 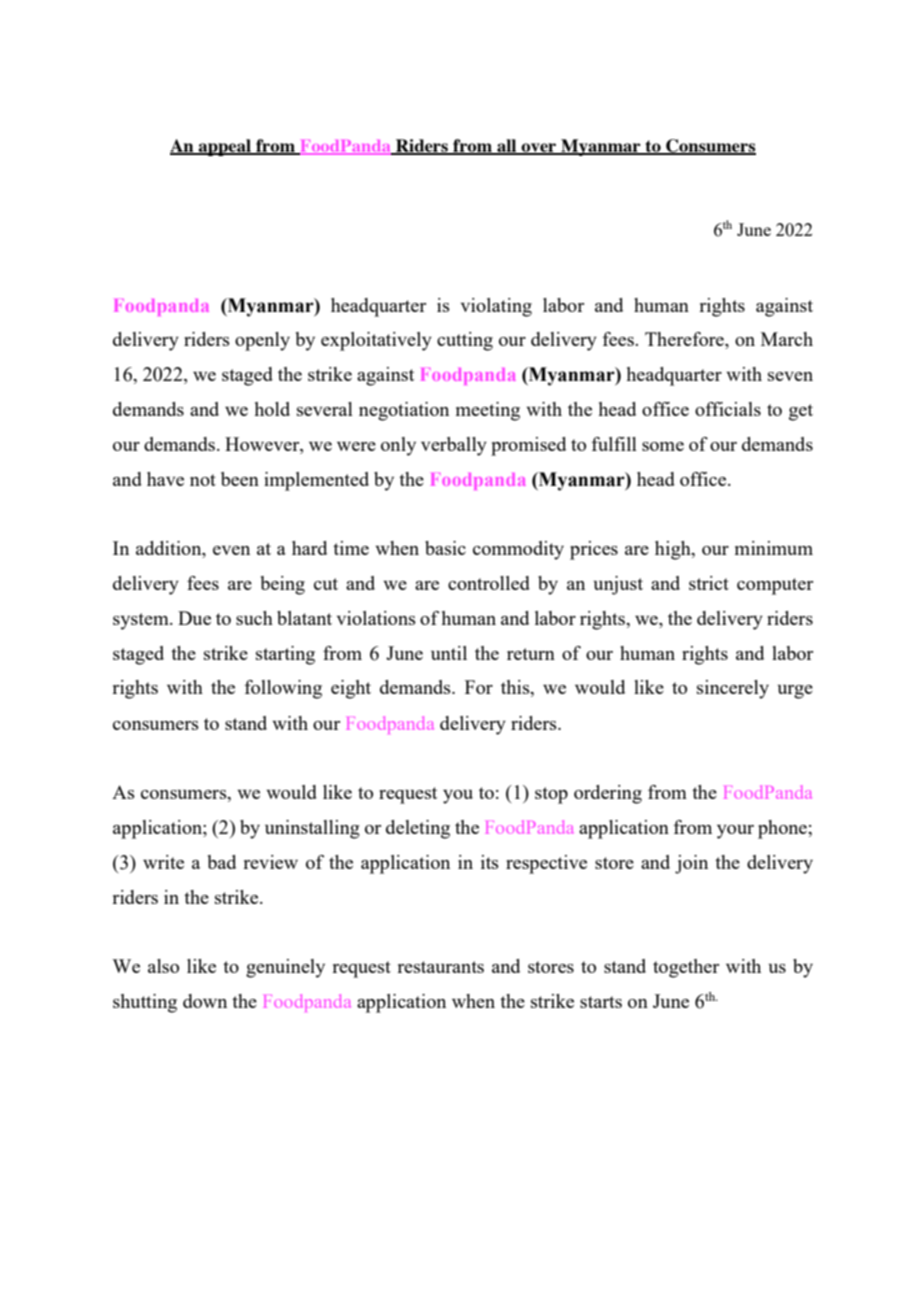 I want to click on sincerely, so click(x=733, y=689).
